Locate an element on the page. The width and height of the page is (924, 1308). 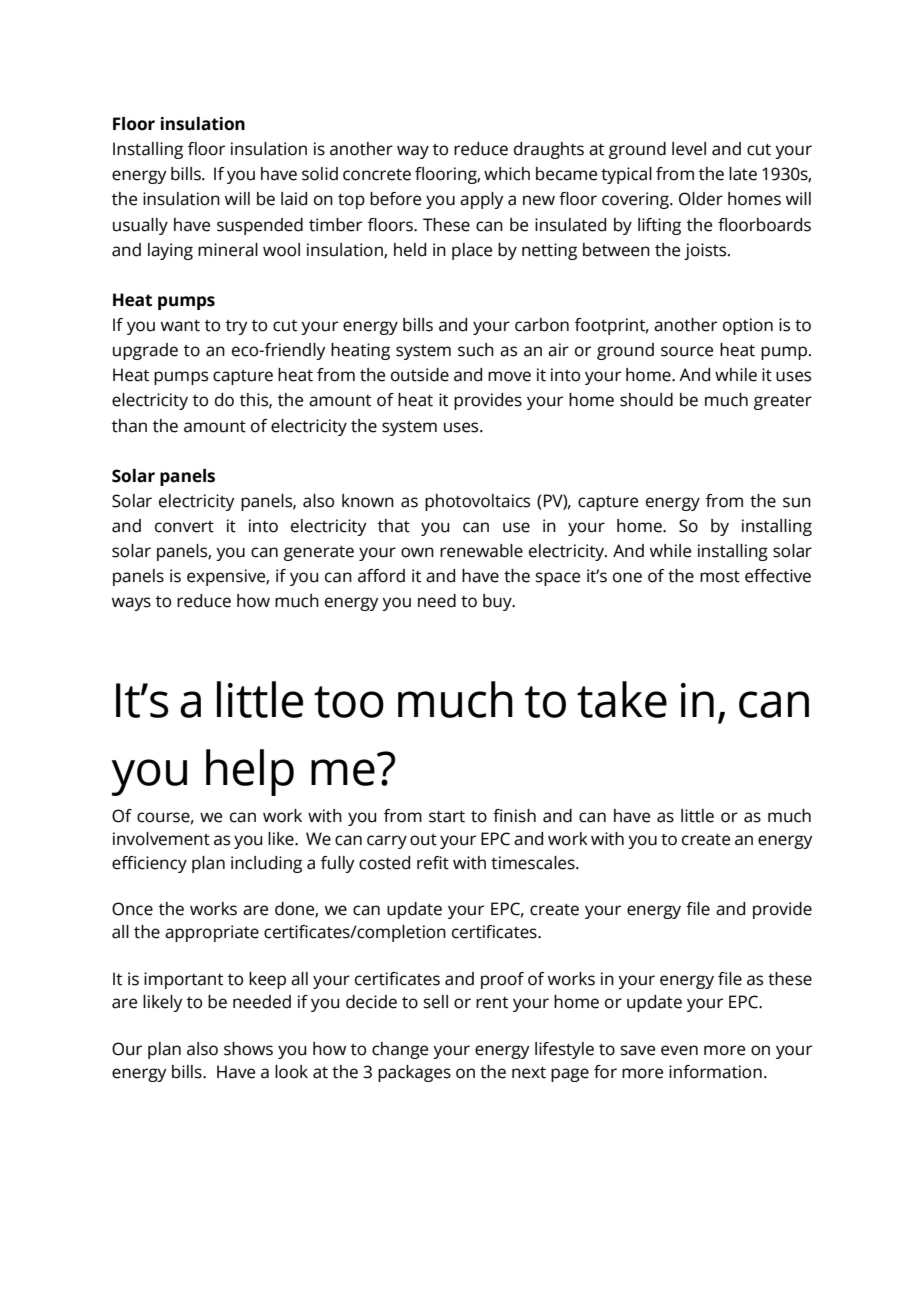
buy is located at coordinates (498, 602).
